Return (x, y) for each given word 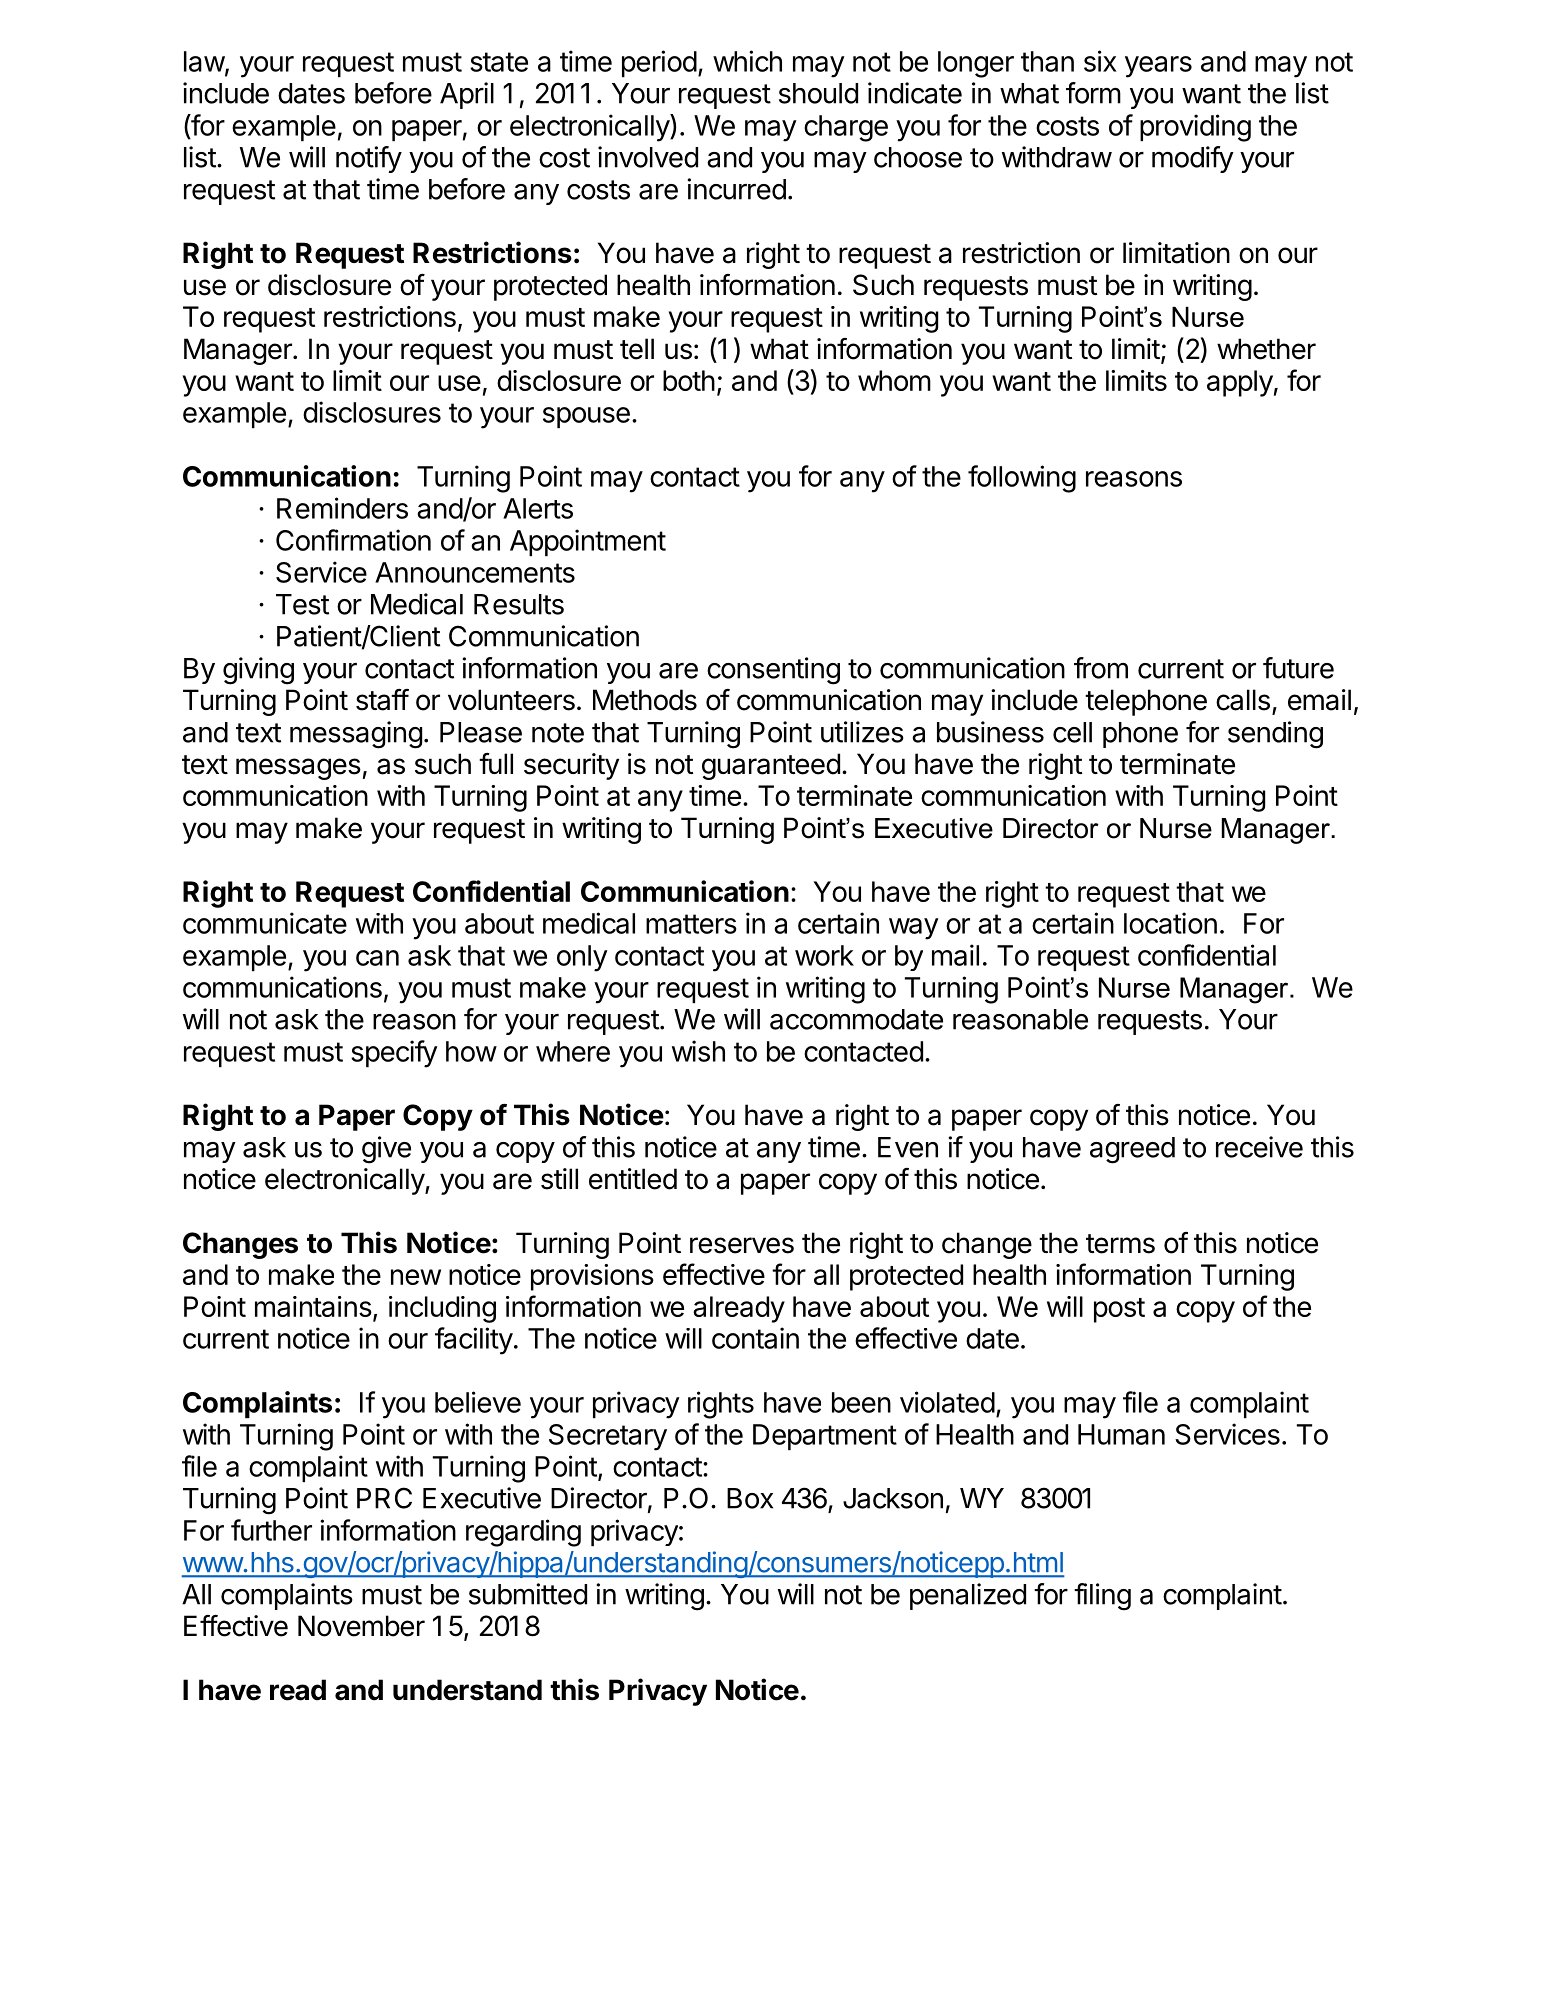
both (689, 380)
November (361, 1626)
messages (298, 769)
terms (1120, 1244)
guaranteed (771, 766)
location (1170, 923)
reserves (742, 1245)
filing (1102, 1597)
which (747, 61)
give (386, 1150)
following (1022, 479)
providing (1195, 128)
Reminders (342, 508)
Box (750, 1498)
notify (369, 159)
